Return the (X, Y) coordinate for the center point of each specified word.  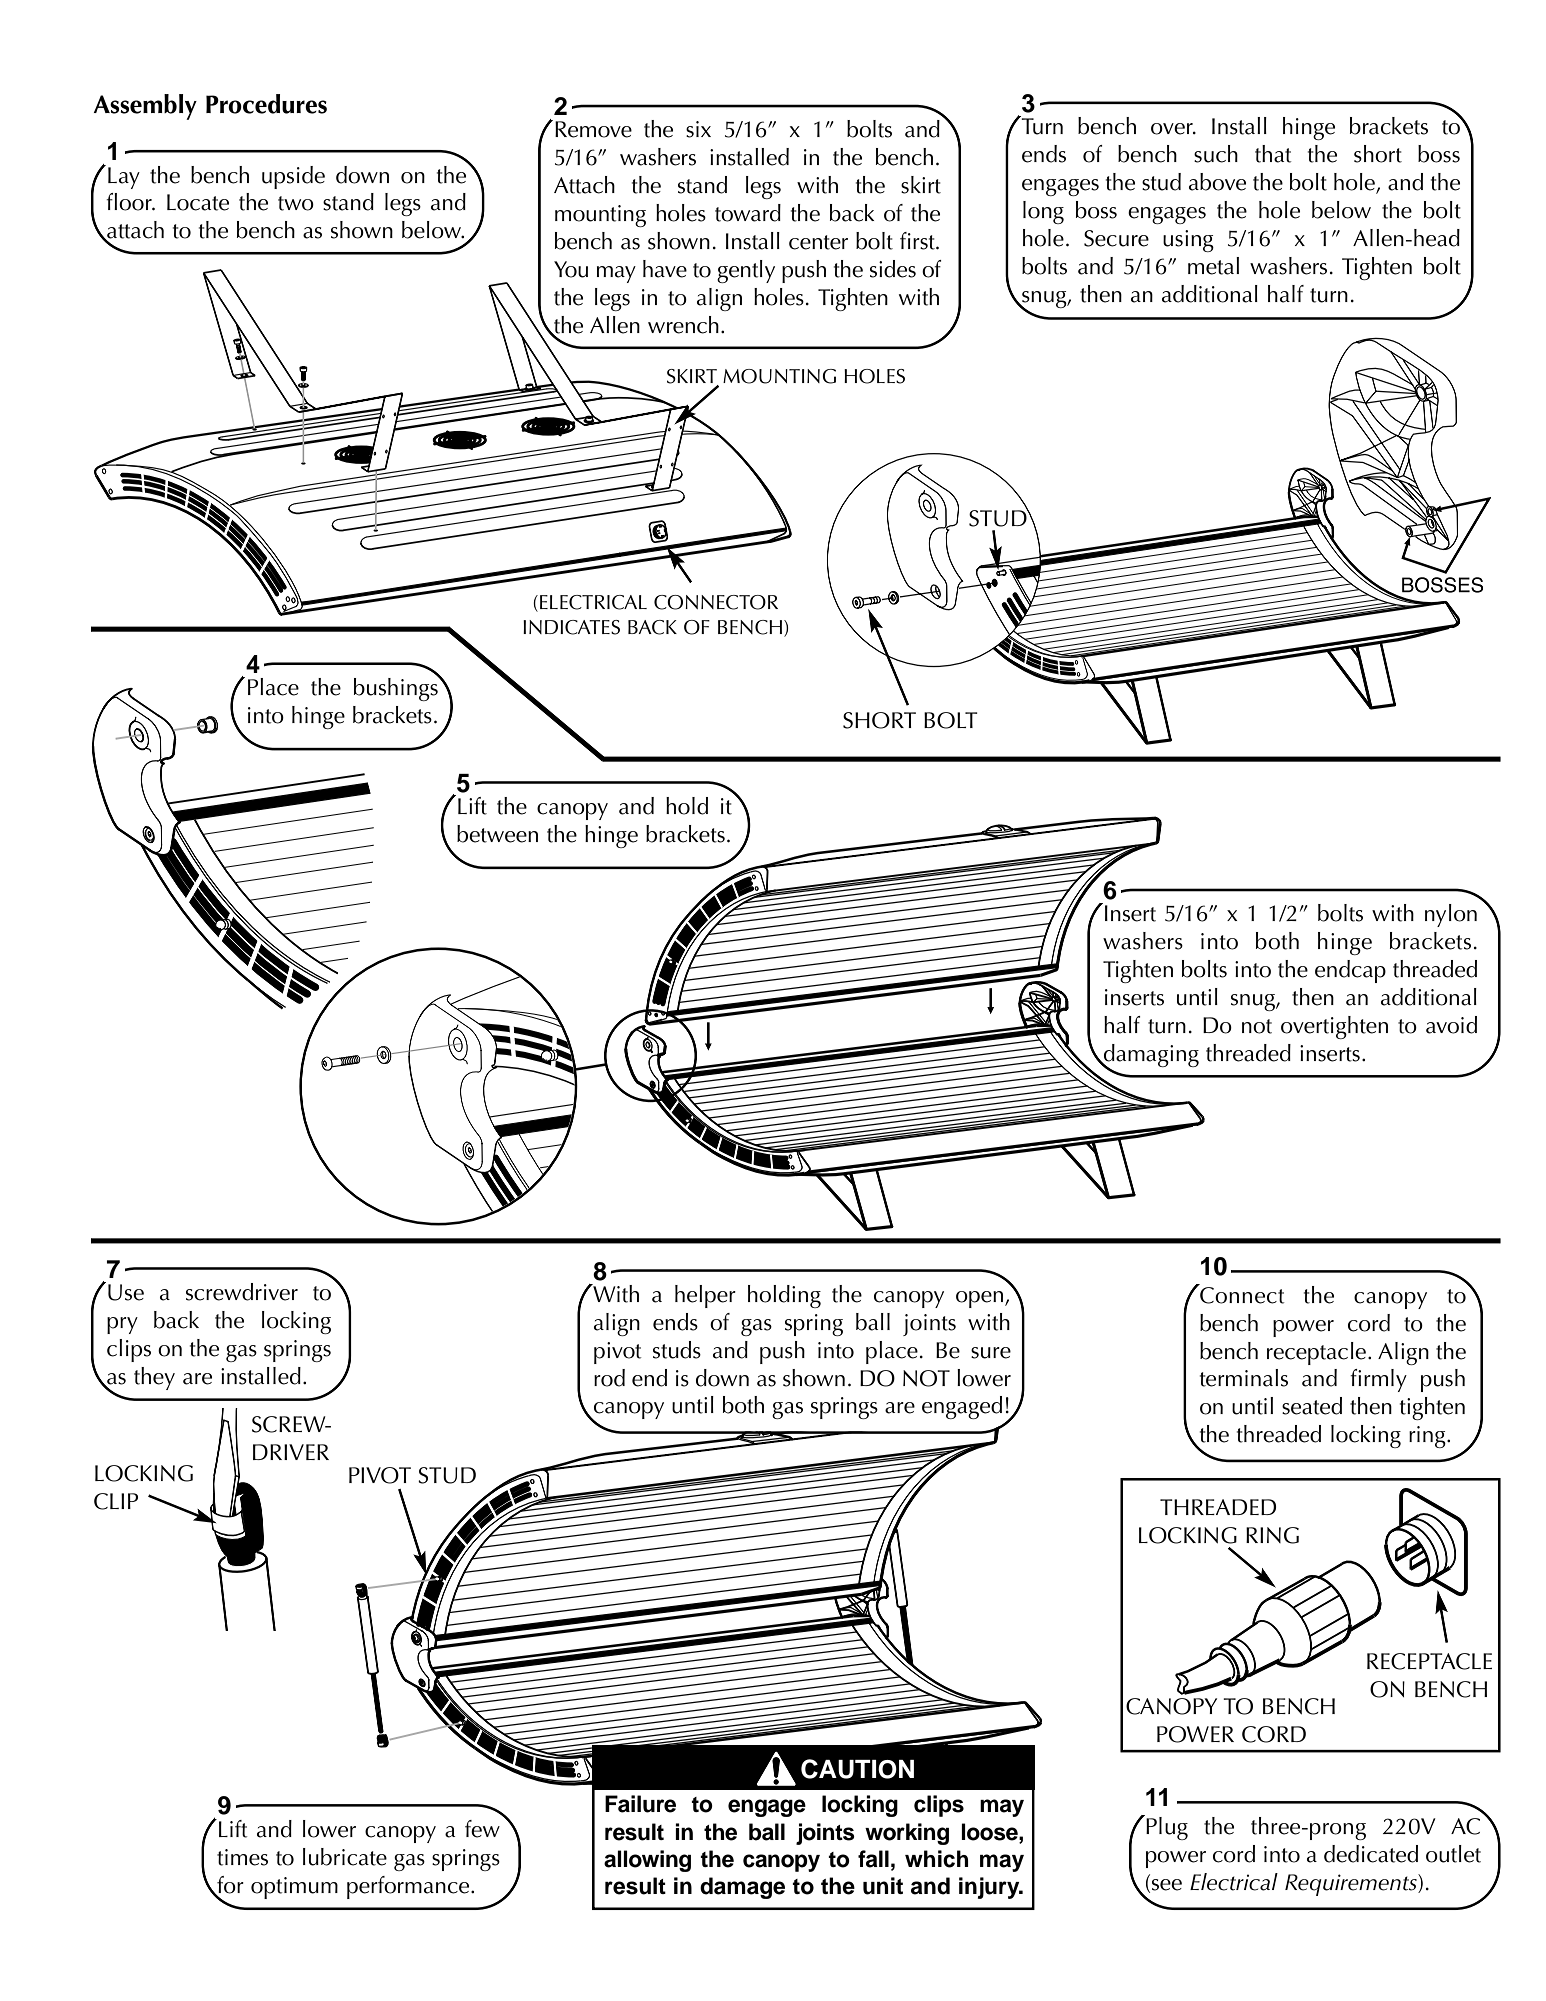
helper (705, 1296)
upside (293, 177)
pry (122, 1325)
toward (748, 213)
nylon (1451, 915)
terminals (1244, 1378)
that (1273, 154)
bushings (397, 688)
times (242, 1857)
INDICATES (571, 627)
